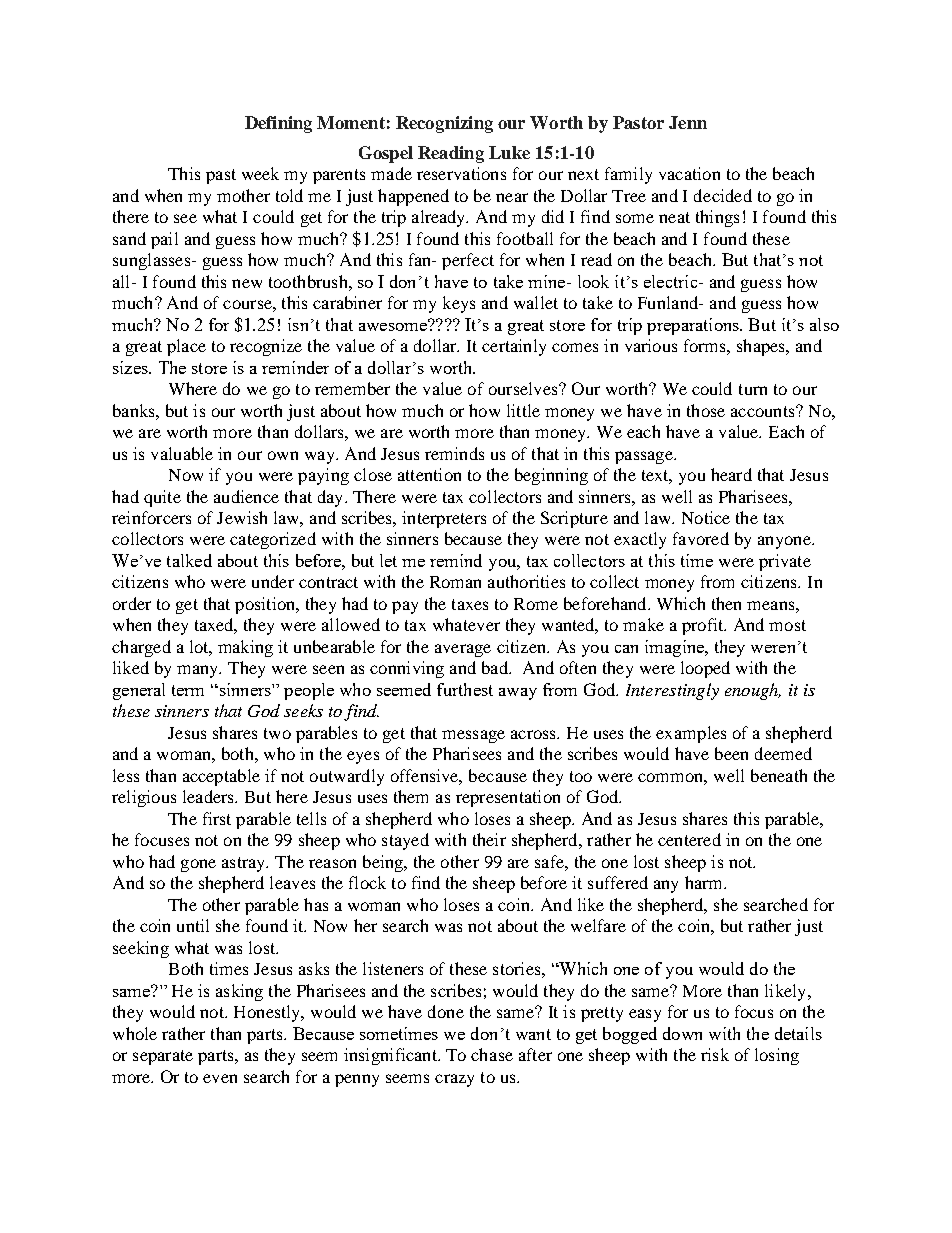  Describe the element at coordinates (492, 1054) in the screenshot. I see `chase` at that location.
